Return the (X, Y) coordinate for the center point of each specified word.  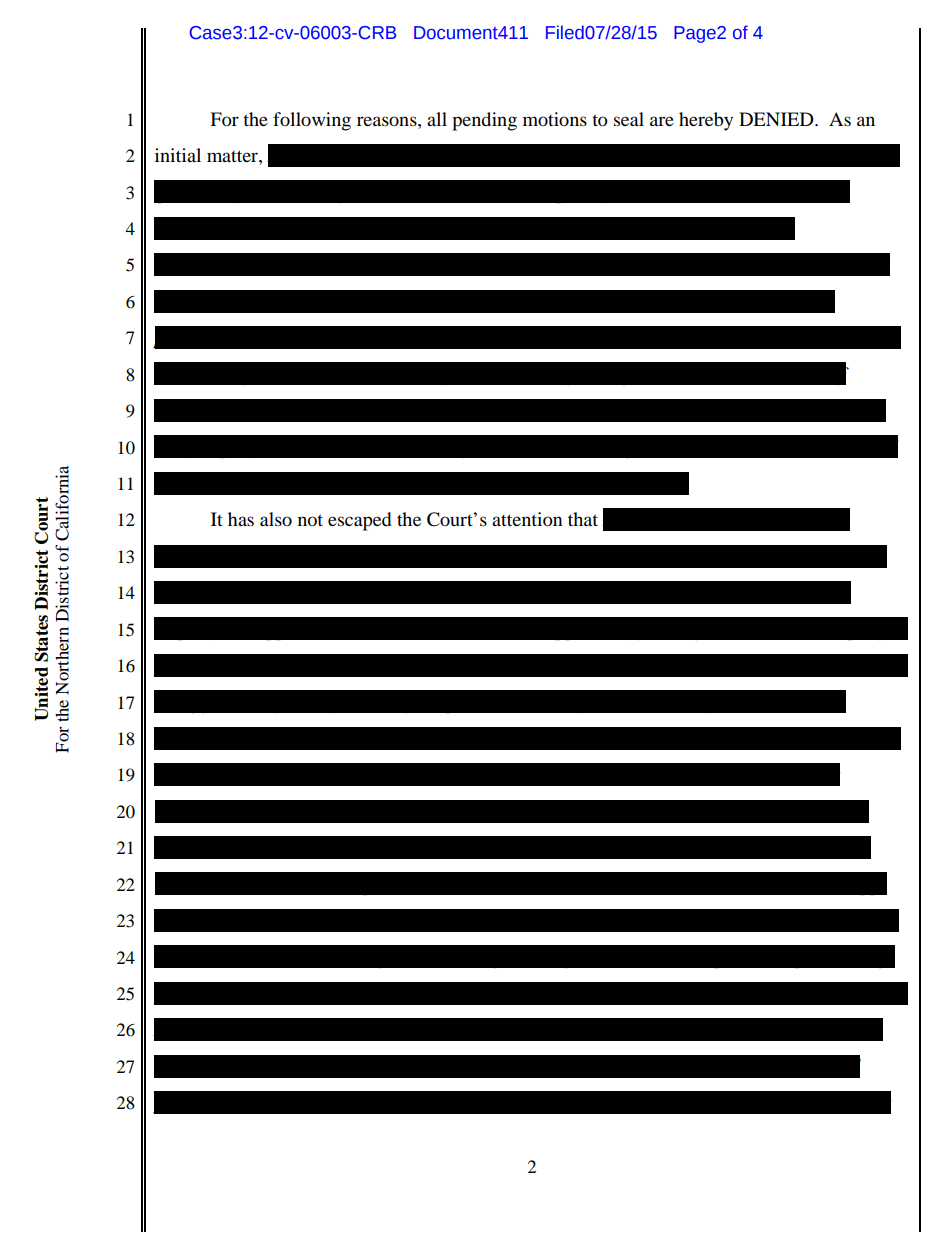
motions (555, 119)
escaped (359, 521)
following (312, 121)
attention (527, 519)
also (276, 519)
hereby (706, 121)
